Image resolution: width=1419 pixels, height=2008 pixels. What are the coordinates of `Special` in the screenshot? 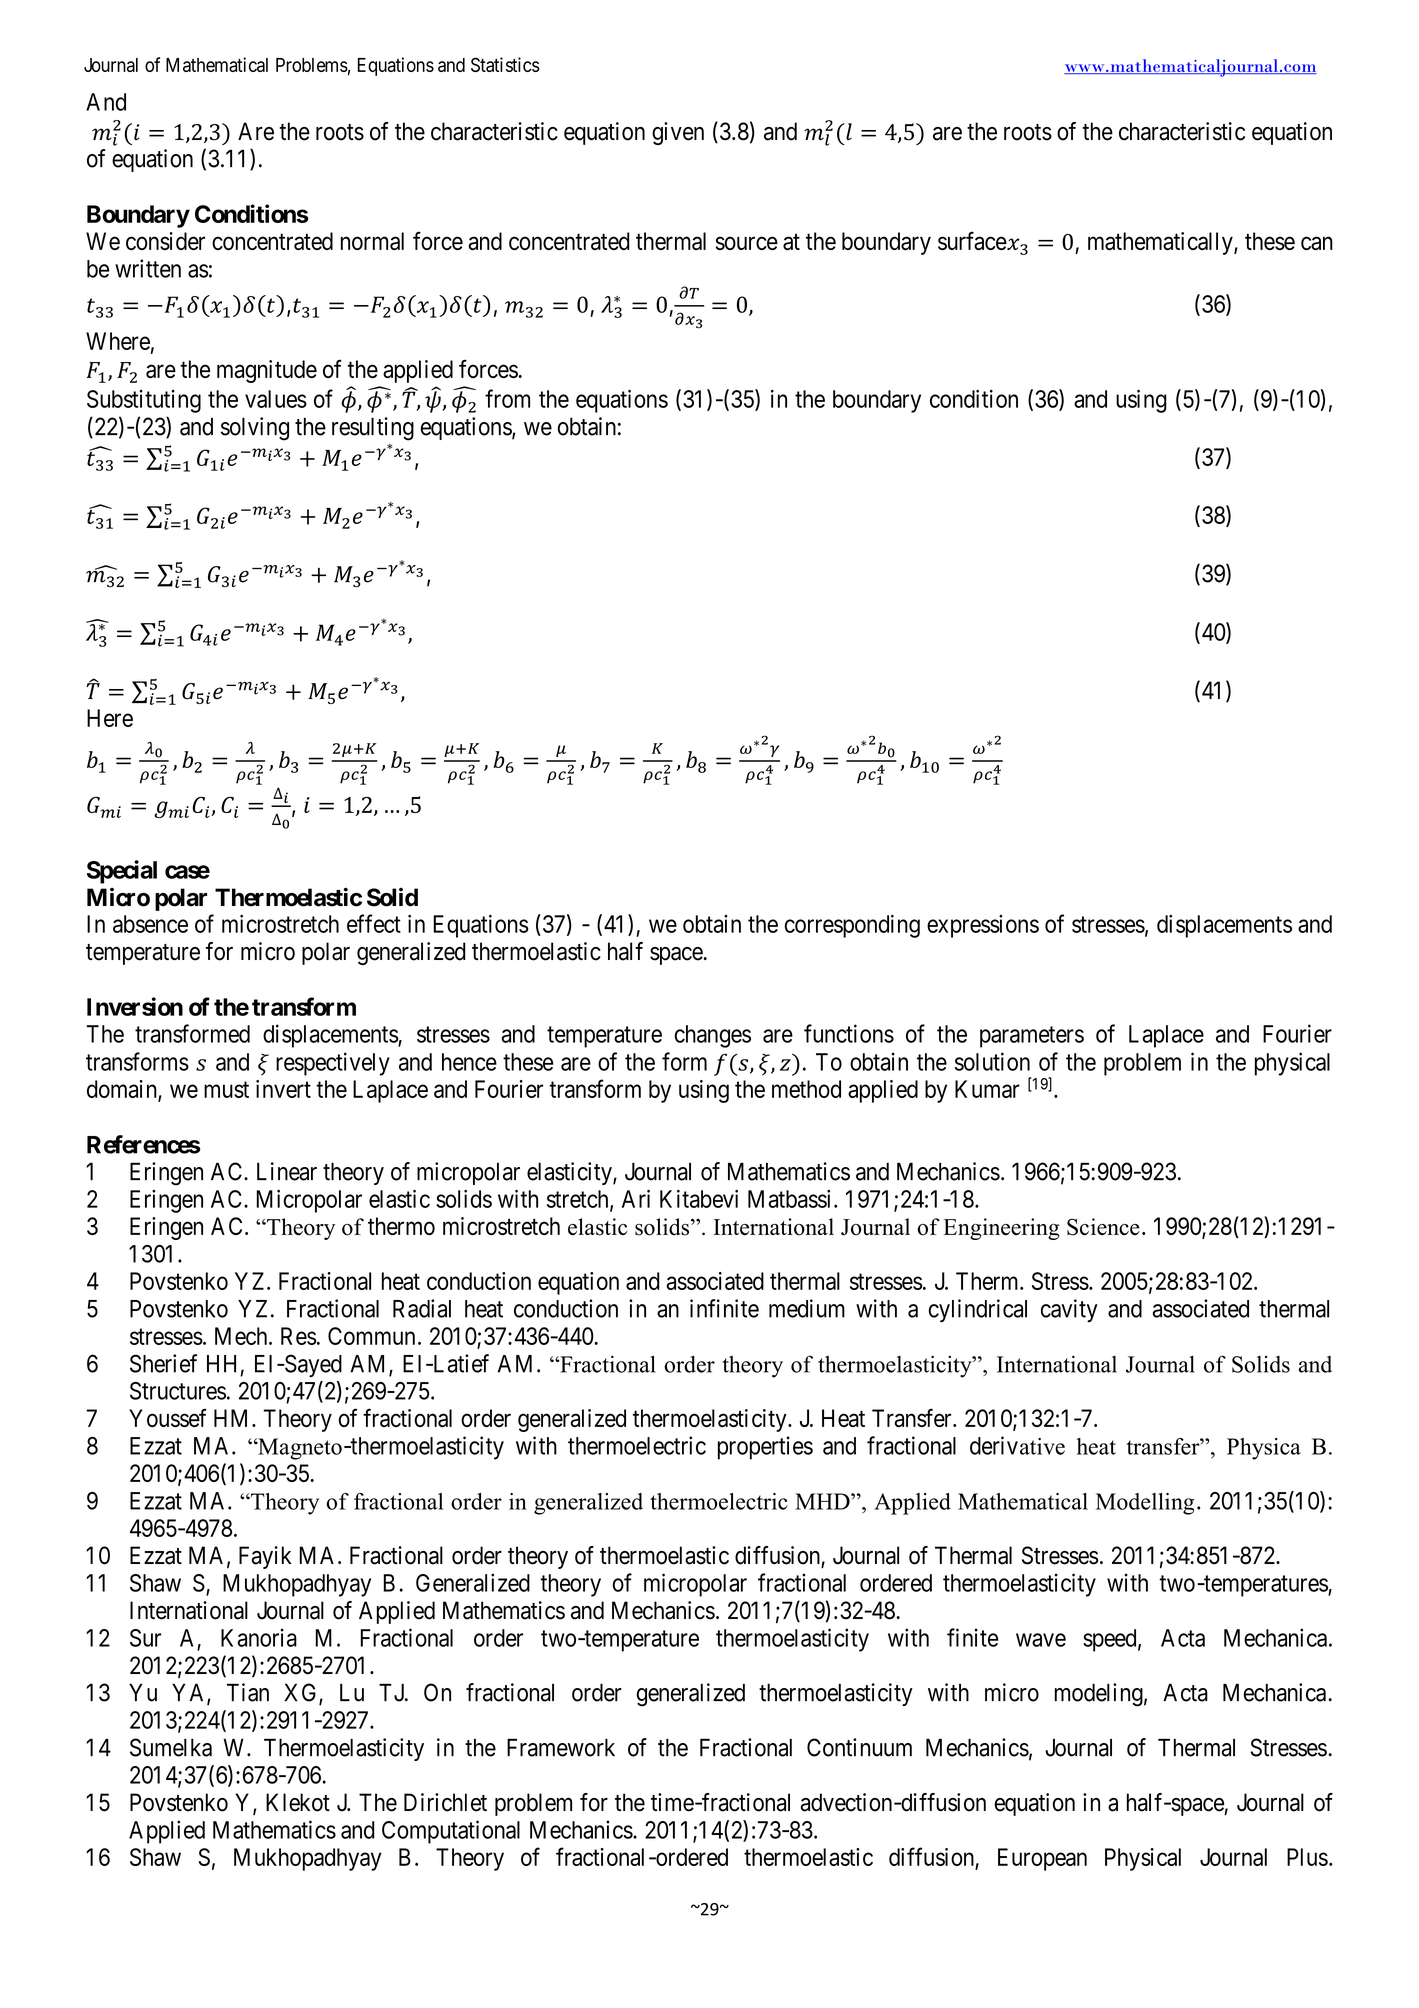 It's located at (122, 872).
